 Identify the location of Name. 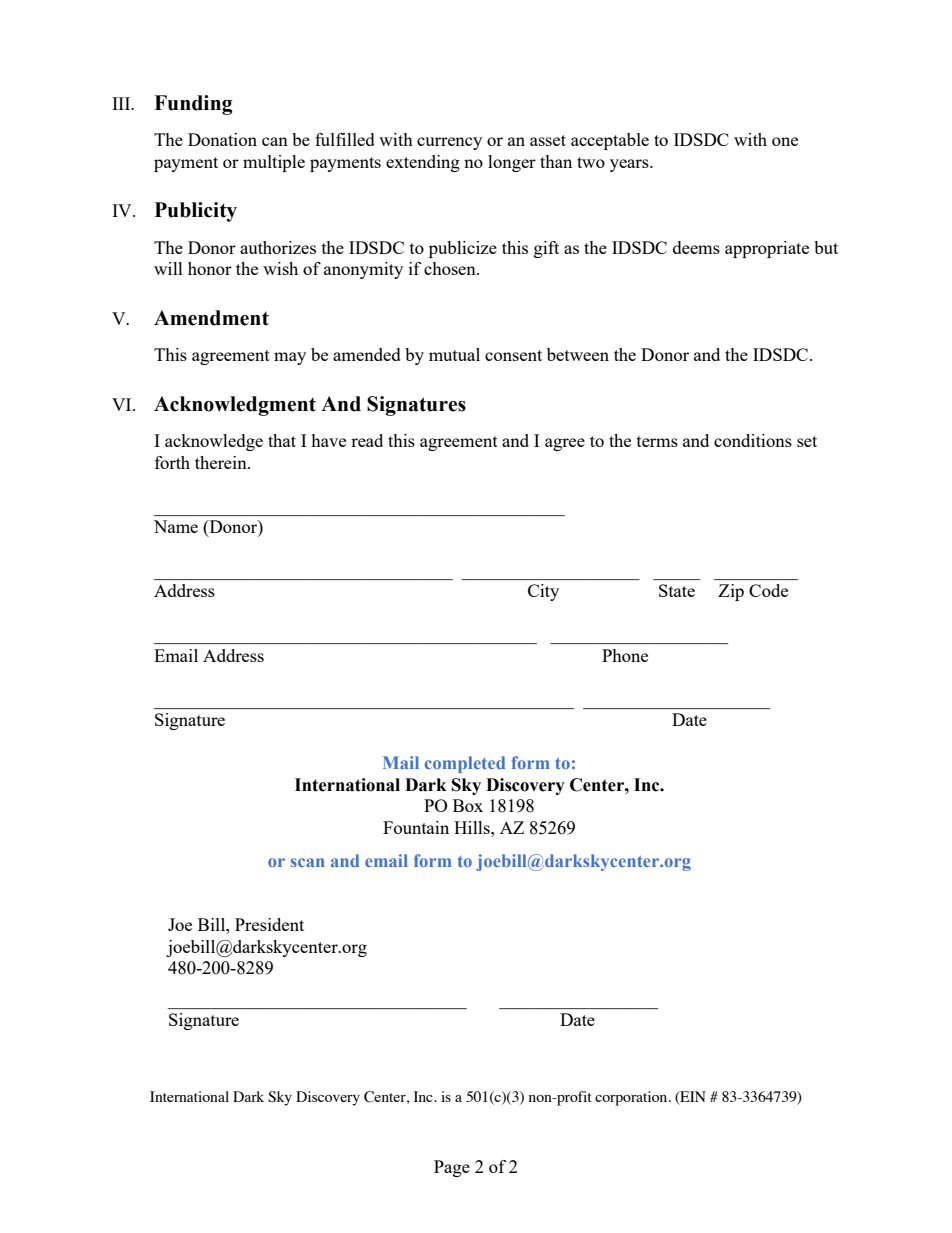
(176, 526).
